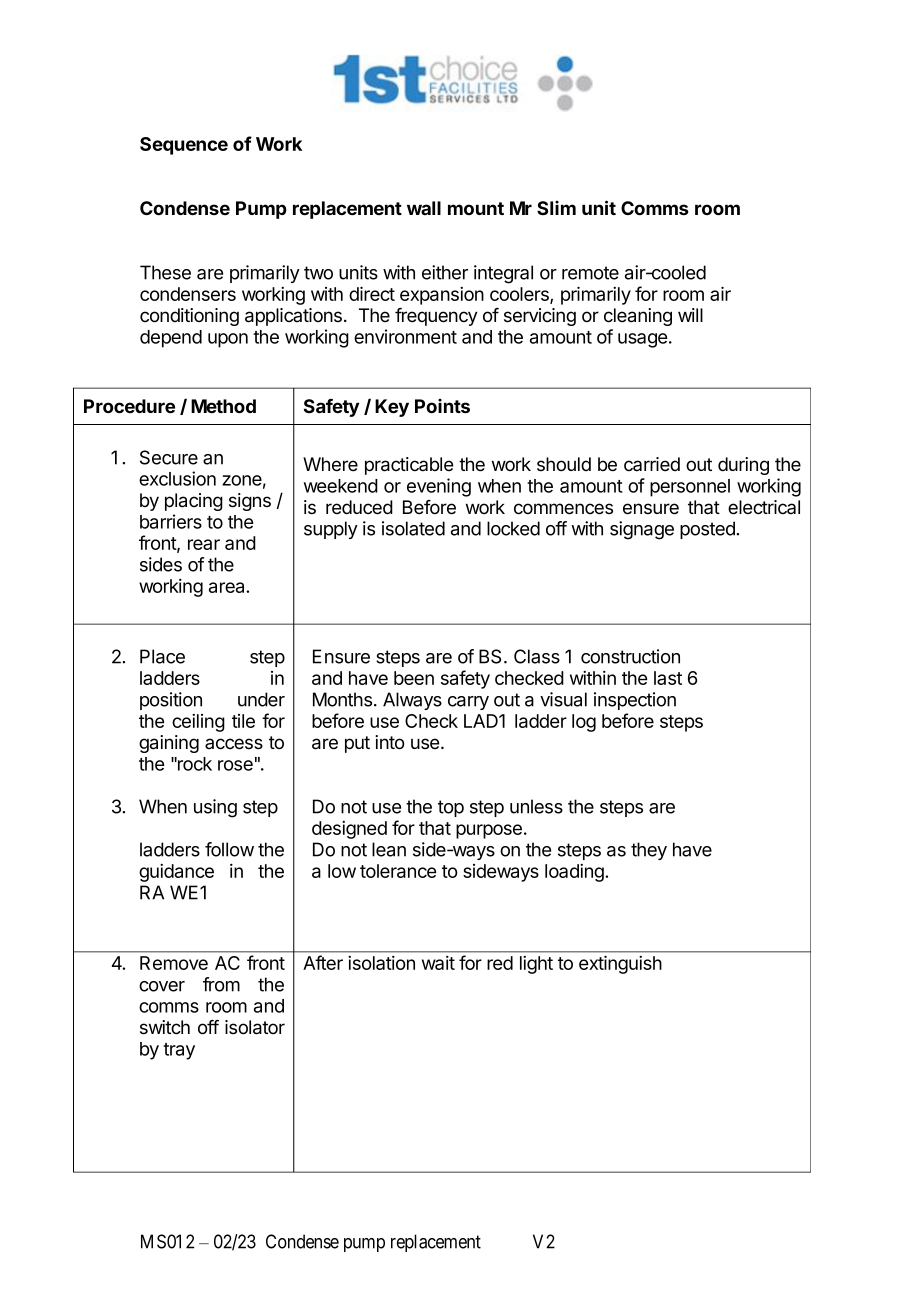 This page has width=924, height=1307. I want to click on posted, so click(707, 530).
